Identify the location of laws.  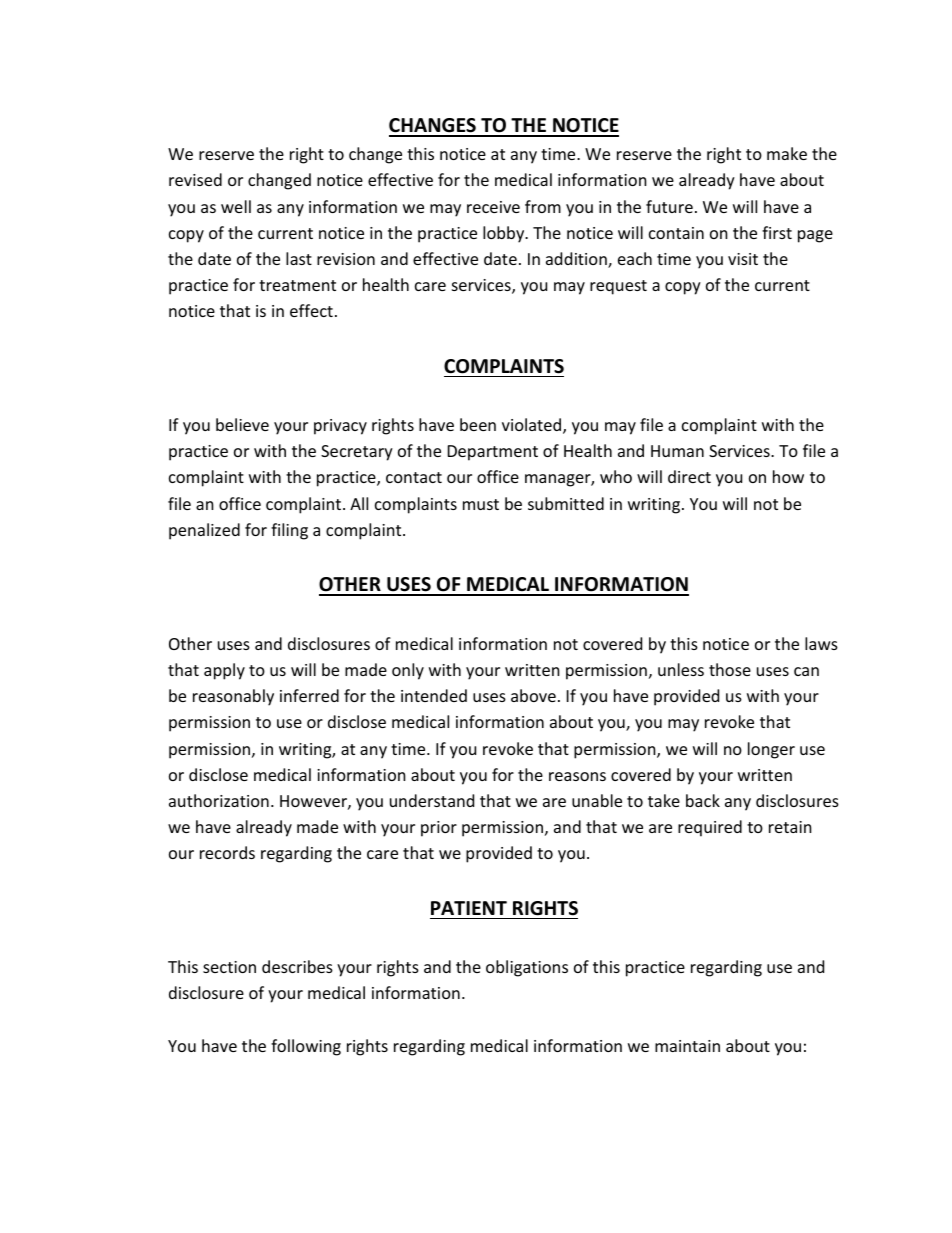
(821, 643).
